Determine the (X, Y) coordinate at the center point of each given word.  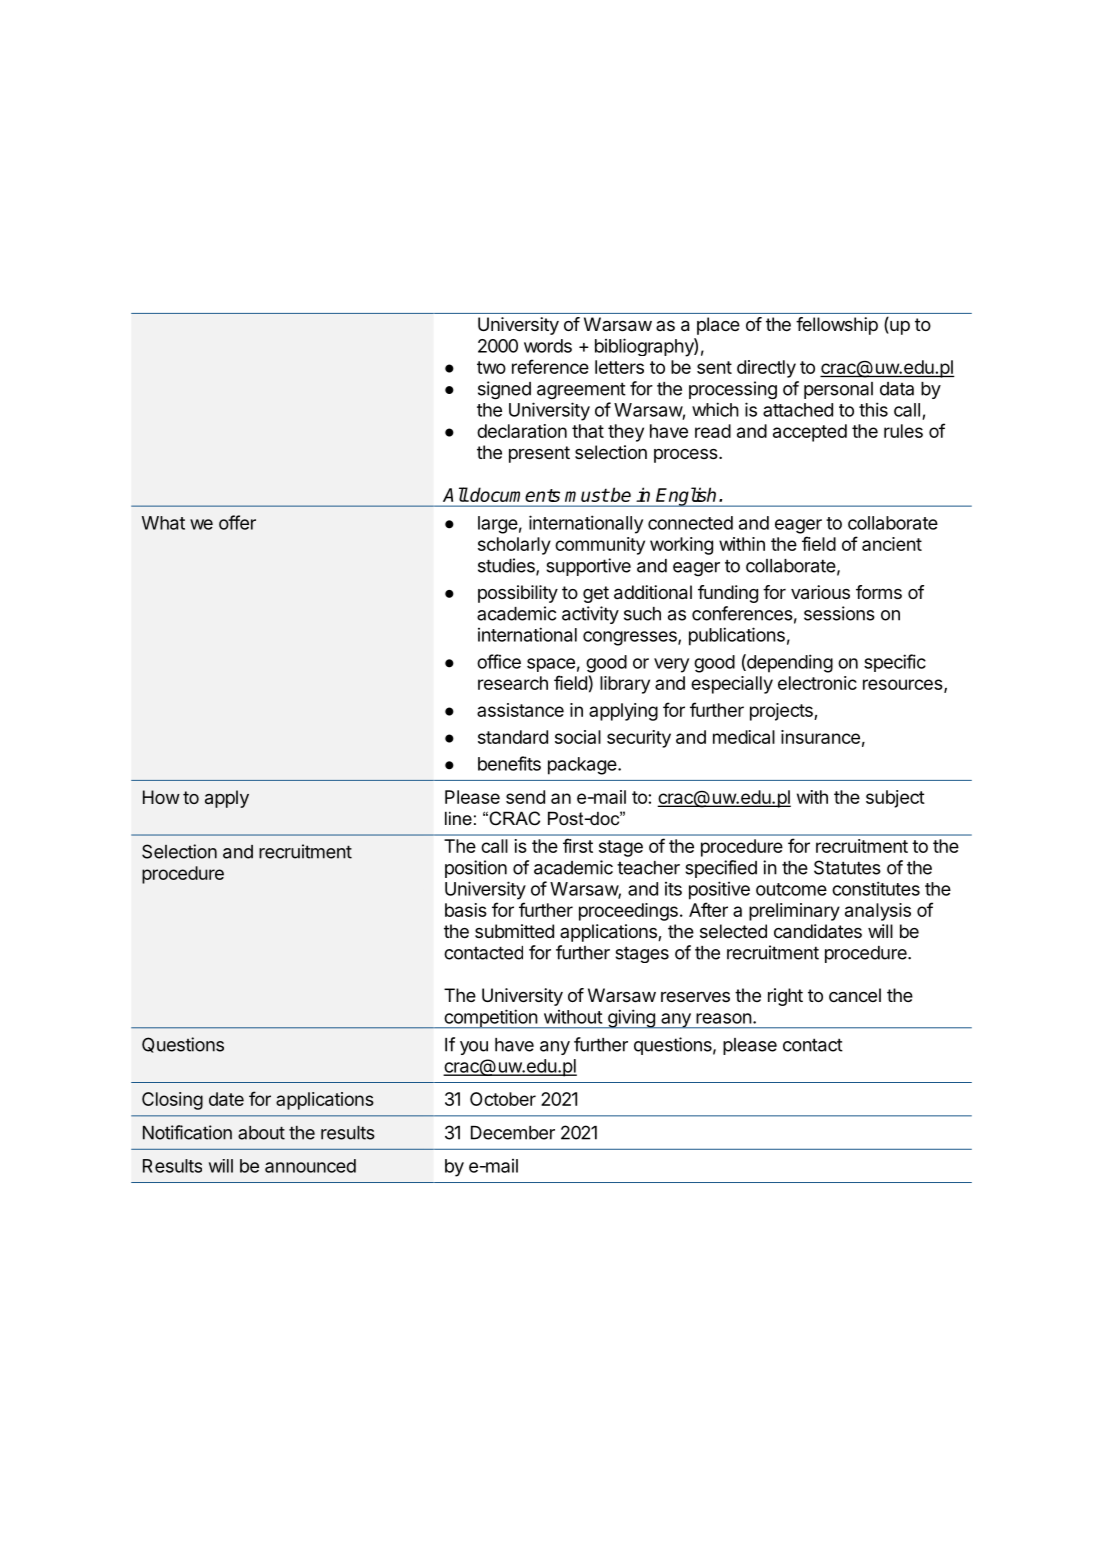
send (525, 797)
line (458, 818)
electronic (817, 683)
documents (514, 494)
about (261, 1133)
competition (490, 1019)
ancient (892, 544)
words (548, 346)
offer (237, 522)
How (161, 797)
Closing (172, 1101)
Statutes (847, 867)
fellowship (837, 326)
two (491, 367)
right (785, 997)
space (551, 665)
